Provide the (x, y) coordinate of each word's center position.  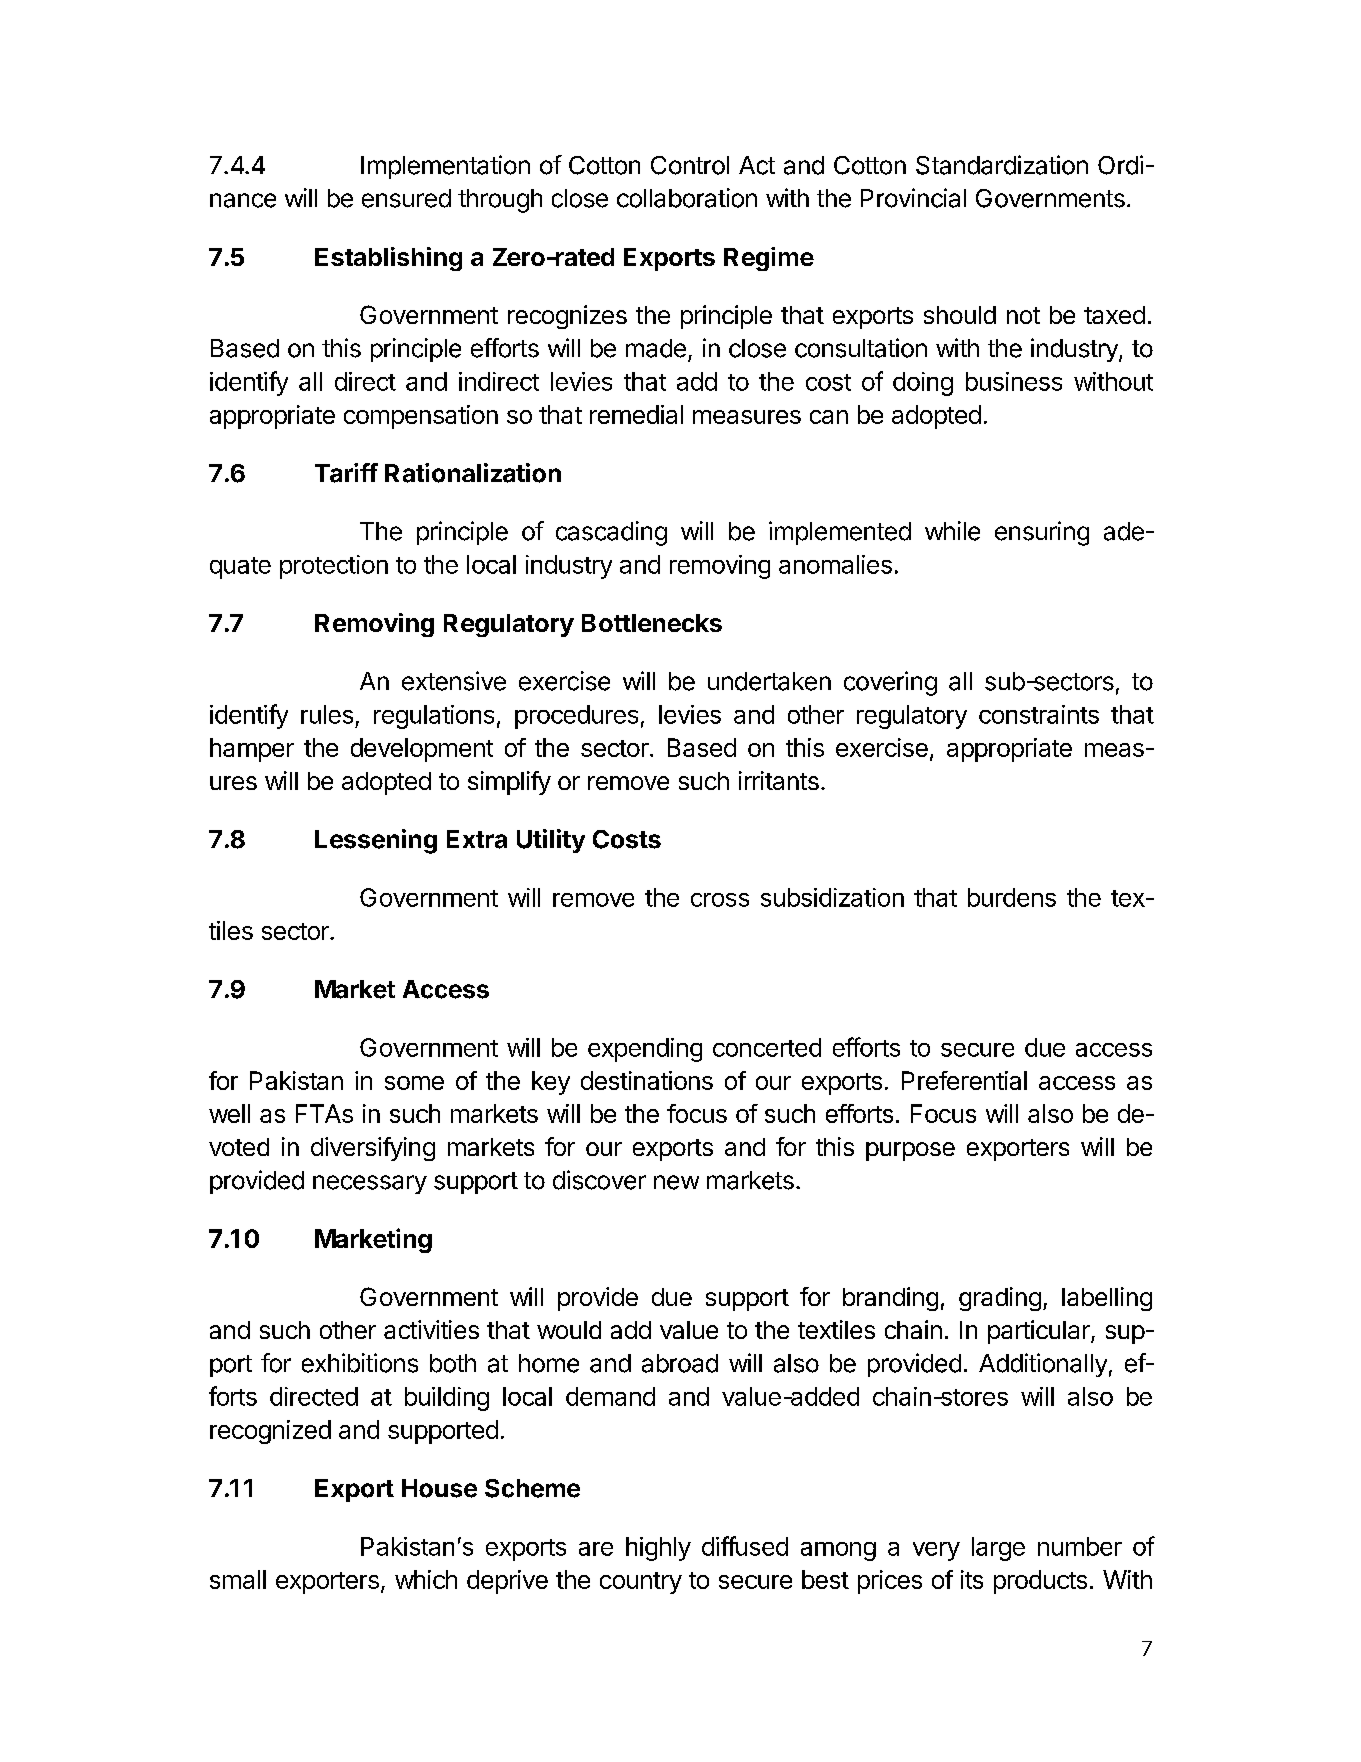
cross (720, 900)
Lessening (376, 841)
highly (658, 1549)
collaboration (687, 198)
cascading (611, 533)
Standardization (1002, 165)
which (426, 1579)
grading (1000, 1299)
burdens (1012, 897)
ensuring (1042, 533)
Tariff (346, 473)
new (676, 1182)
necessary (370, 1184)
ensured (406, 198)
